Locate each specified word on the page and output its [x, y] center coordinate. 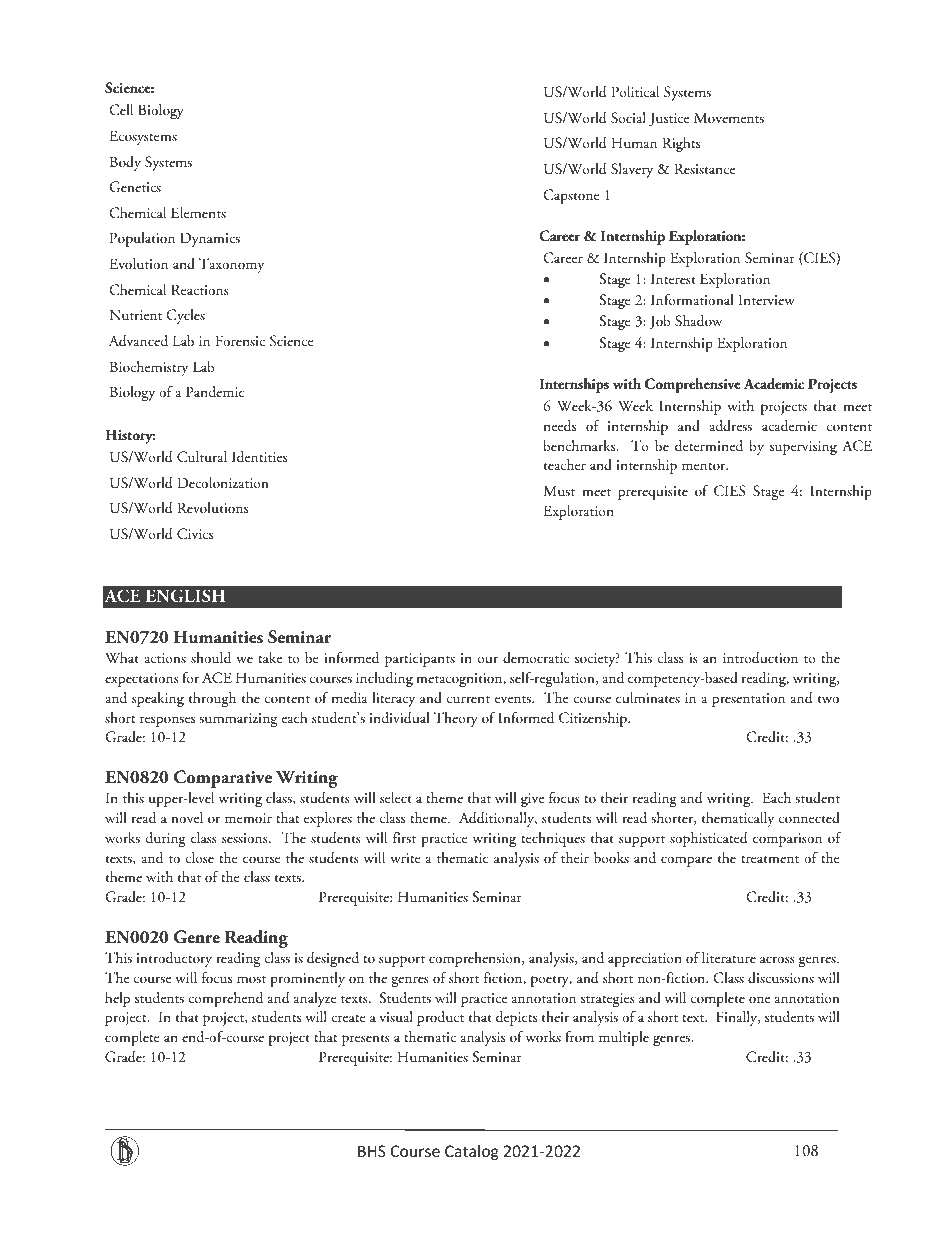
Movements [729, 117]
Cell [121, 110]
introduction [760, 658]
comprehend [225, 999]
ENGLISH [185, 596]
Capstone [571, 196]
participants [420, 660]
